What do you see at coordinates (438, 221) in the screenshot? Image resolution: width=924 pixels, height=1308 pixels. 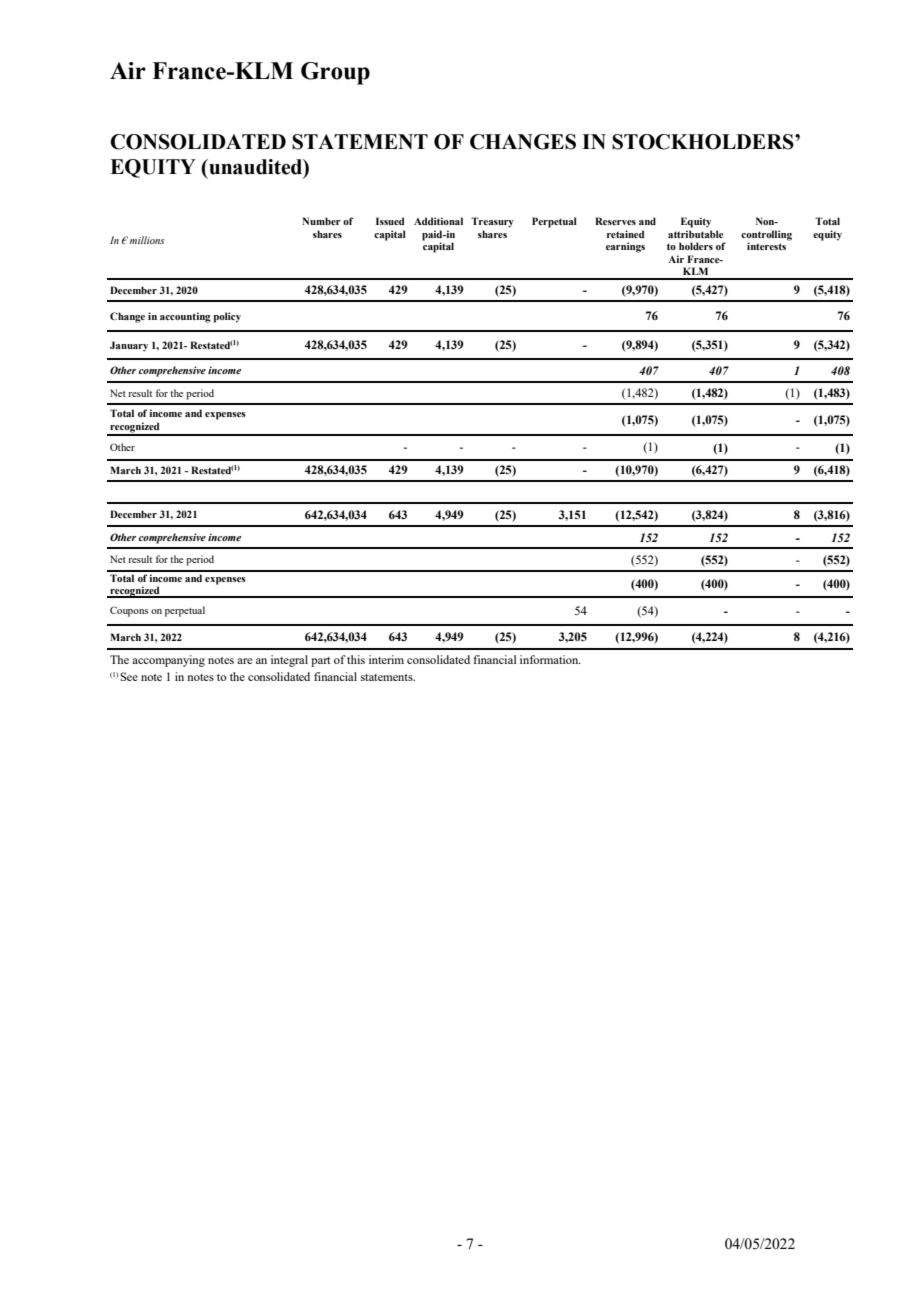 I see `Additional` at bounding box center [438, 221].
